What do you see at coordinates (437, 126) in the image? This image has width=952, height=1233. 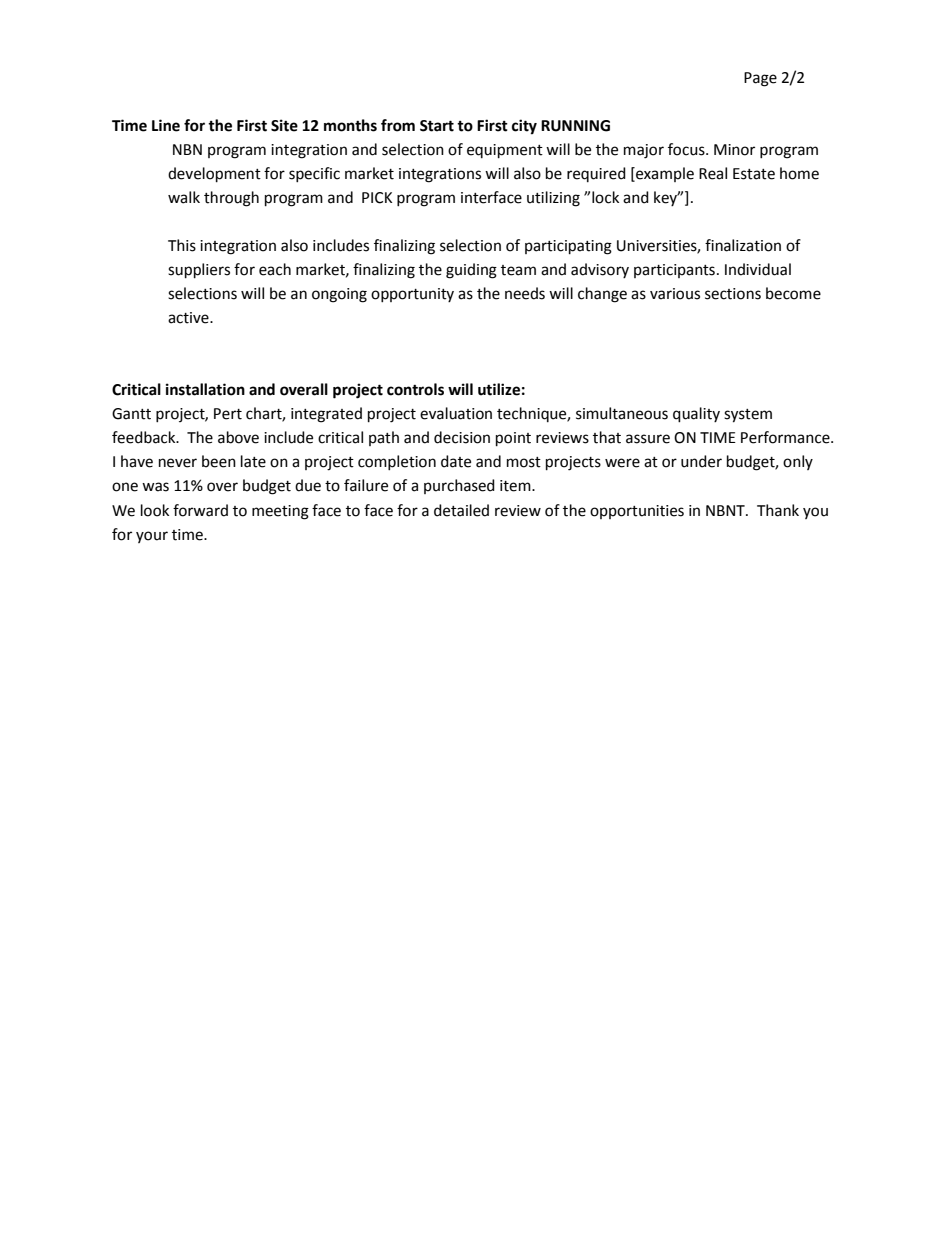 I see `Start` at bounding box center [437, 126].
